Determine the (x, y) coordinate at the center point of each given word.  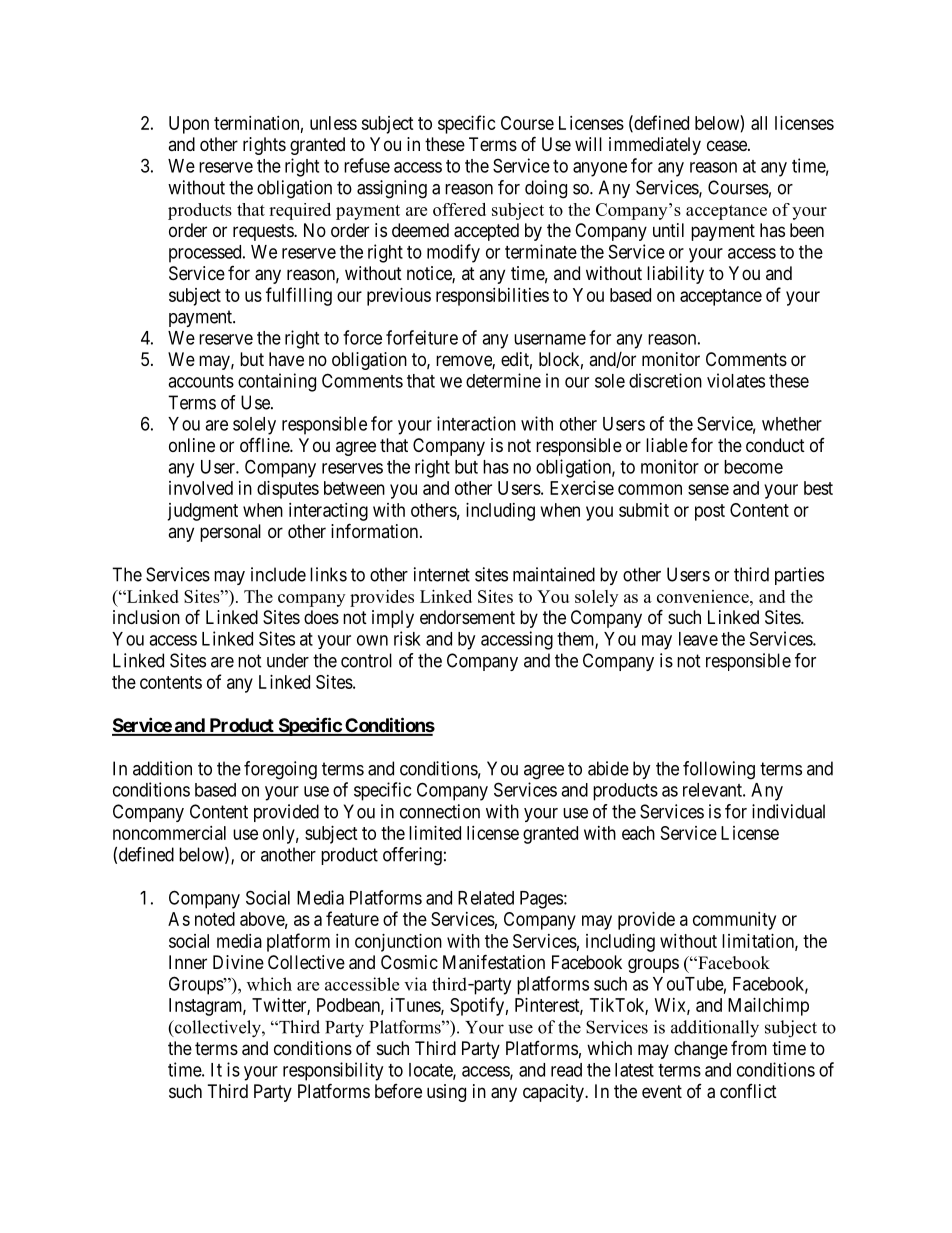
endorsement (467, 617)
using (446, 1093)
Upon (189, 125)
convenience (704, 596)
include (278, 574)
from (749, 1048)
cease (728, 146)
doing (546, 189)
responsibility (333, 1071)
